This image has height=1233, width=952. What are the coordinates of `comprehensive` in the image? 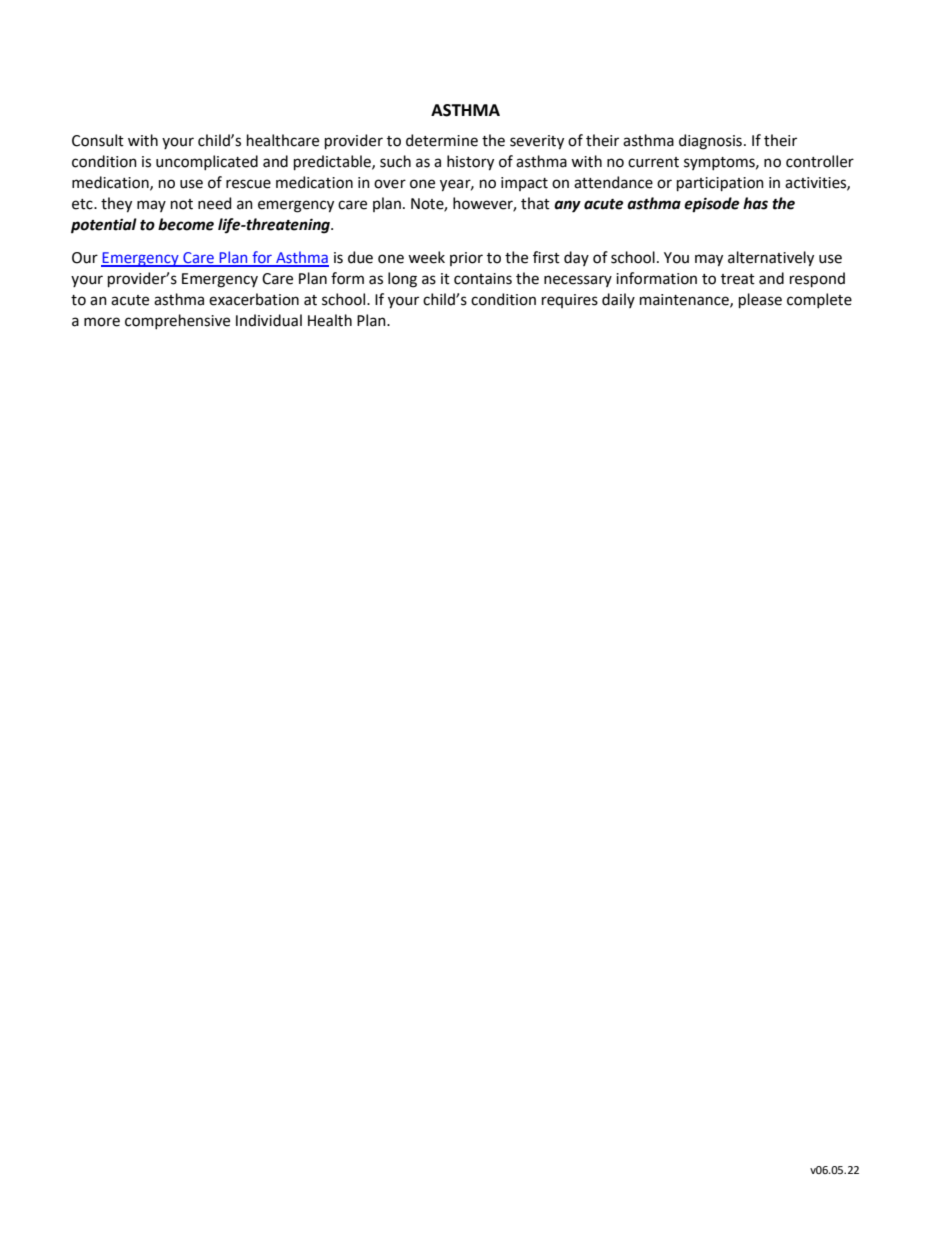 It's located at (177, 321).
